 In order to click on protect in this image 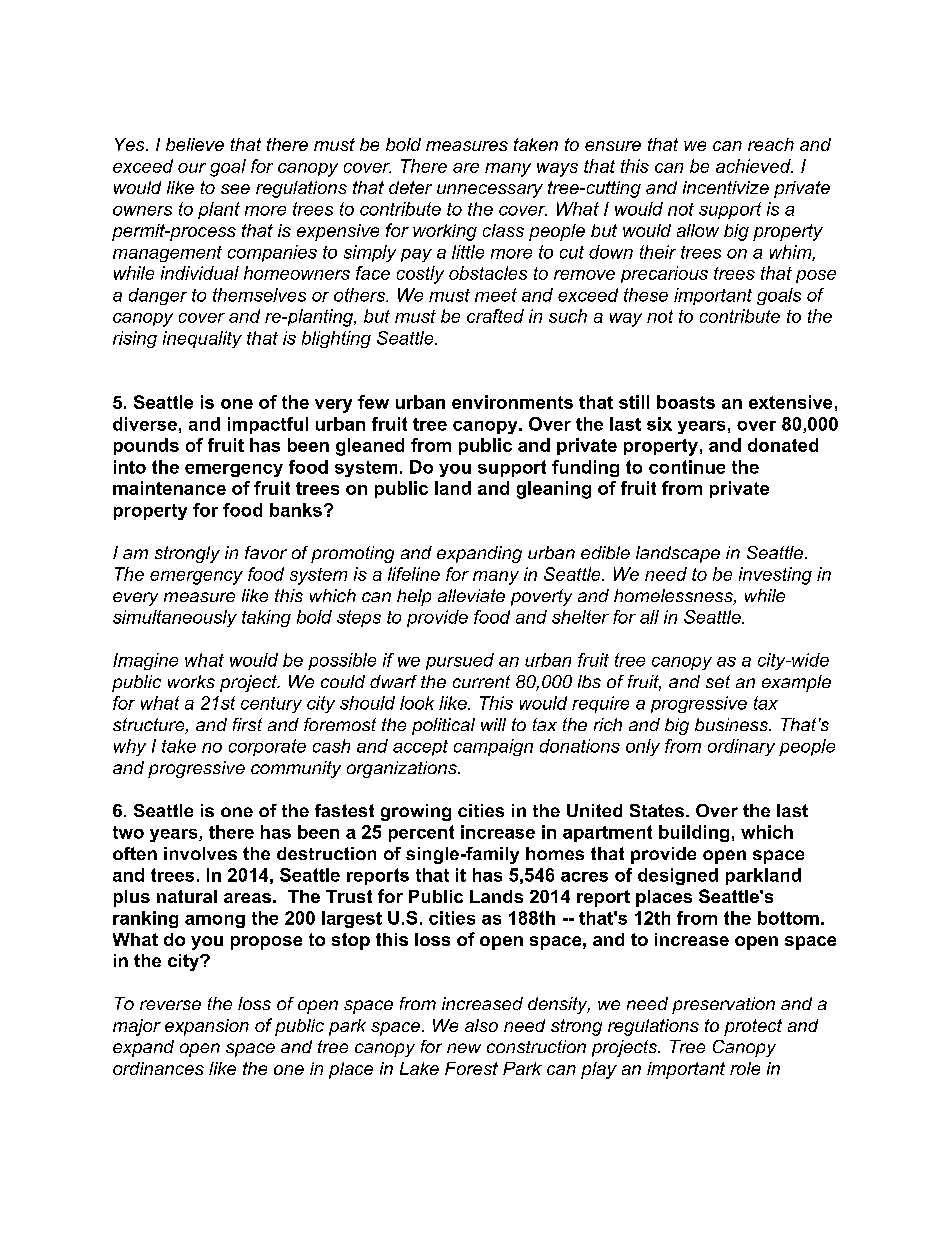, I will do `click(753, 1027)`.
